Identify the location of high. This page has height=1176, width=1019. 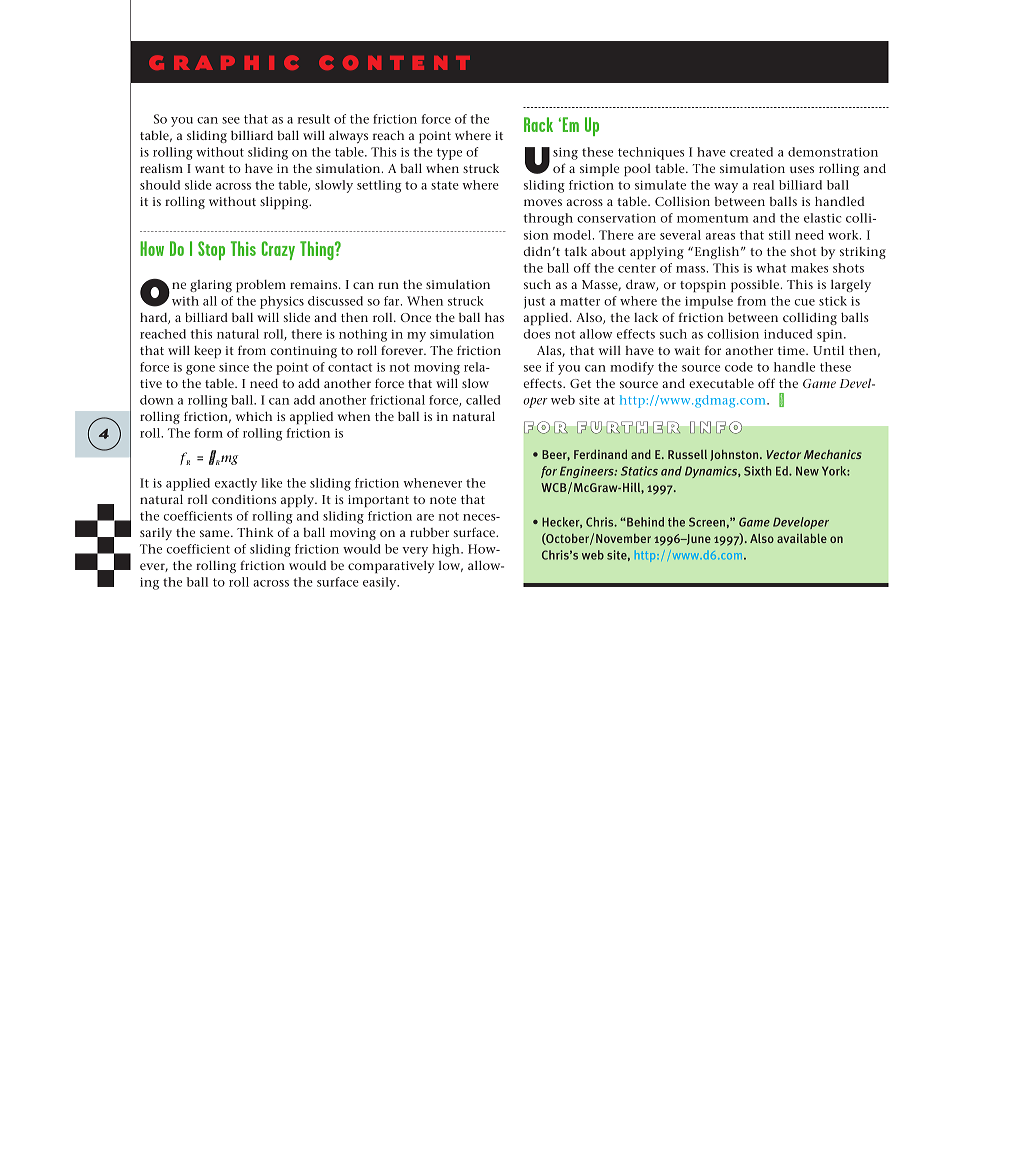
(447, 550).
